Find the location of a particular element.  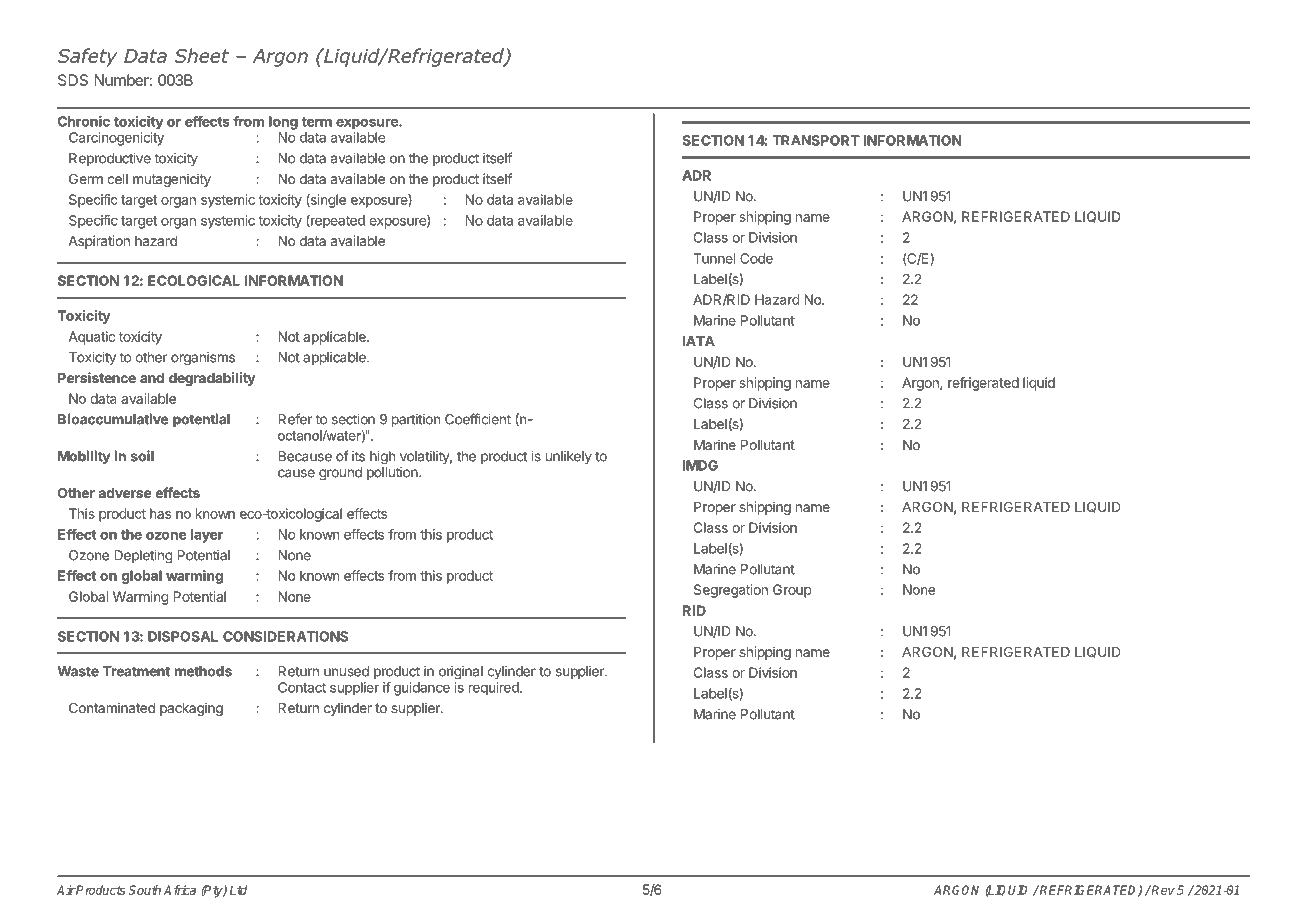

TRANSPORT is located at coordinates (816, 140).
